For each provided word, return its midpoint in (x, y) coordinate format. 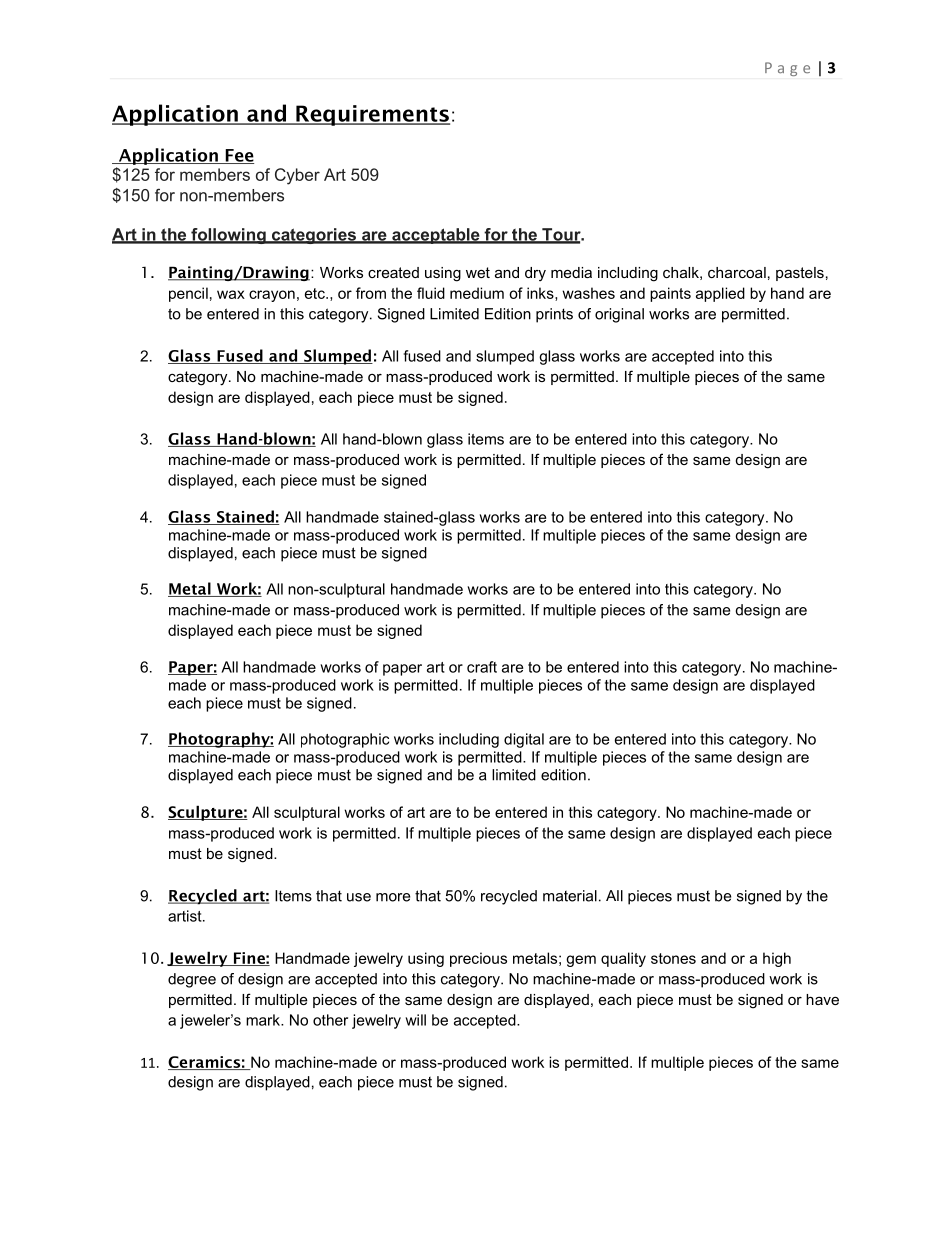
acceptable (436, 236)
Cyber (297, 176)
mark (264, 1020)
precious (478, 959)
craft (482, 667)
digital (524, 740)
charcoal (737, 272)
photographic (345, 740)
